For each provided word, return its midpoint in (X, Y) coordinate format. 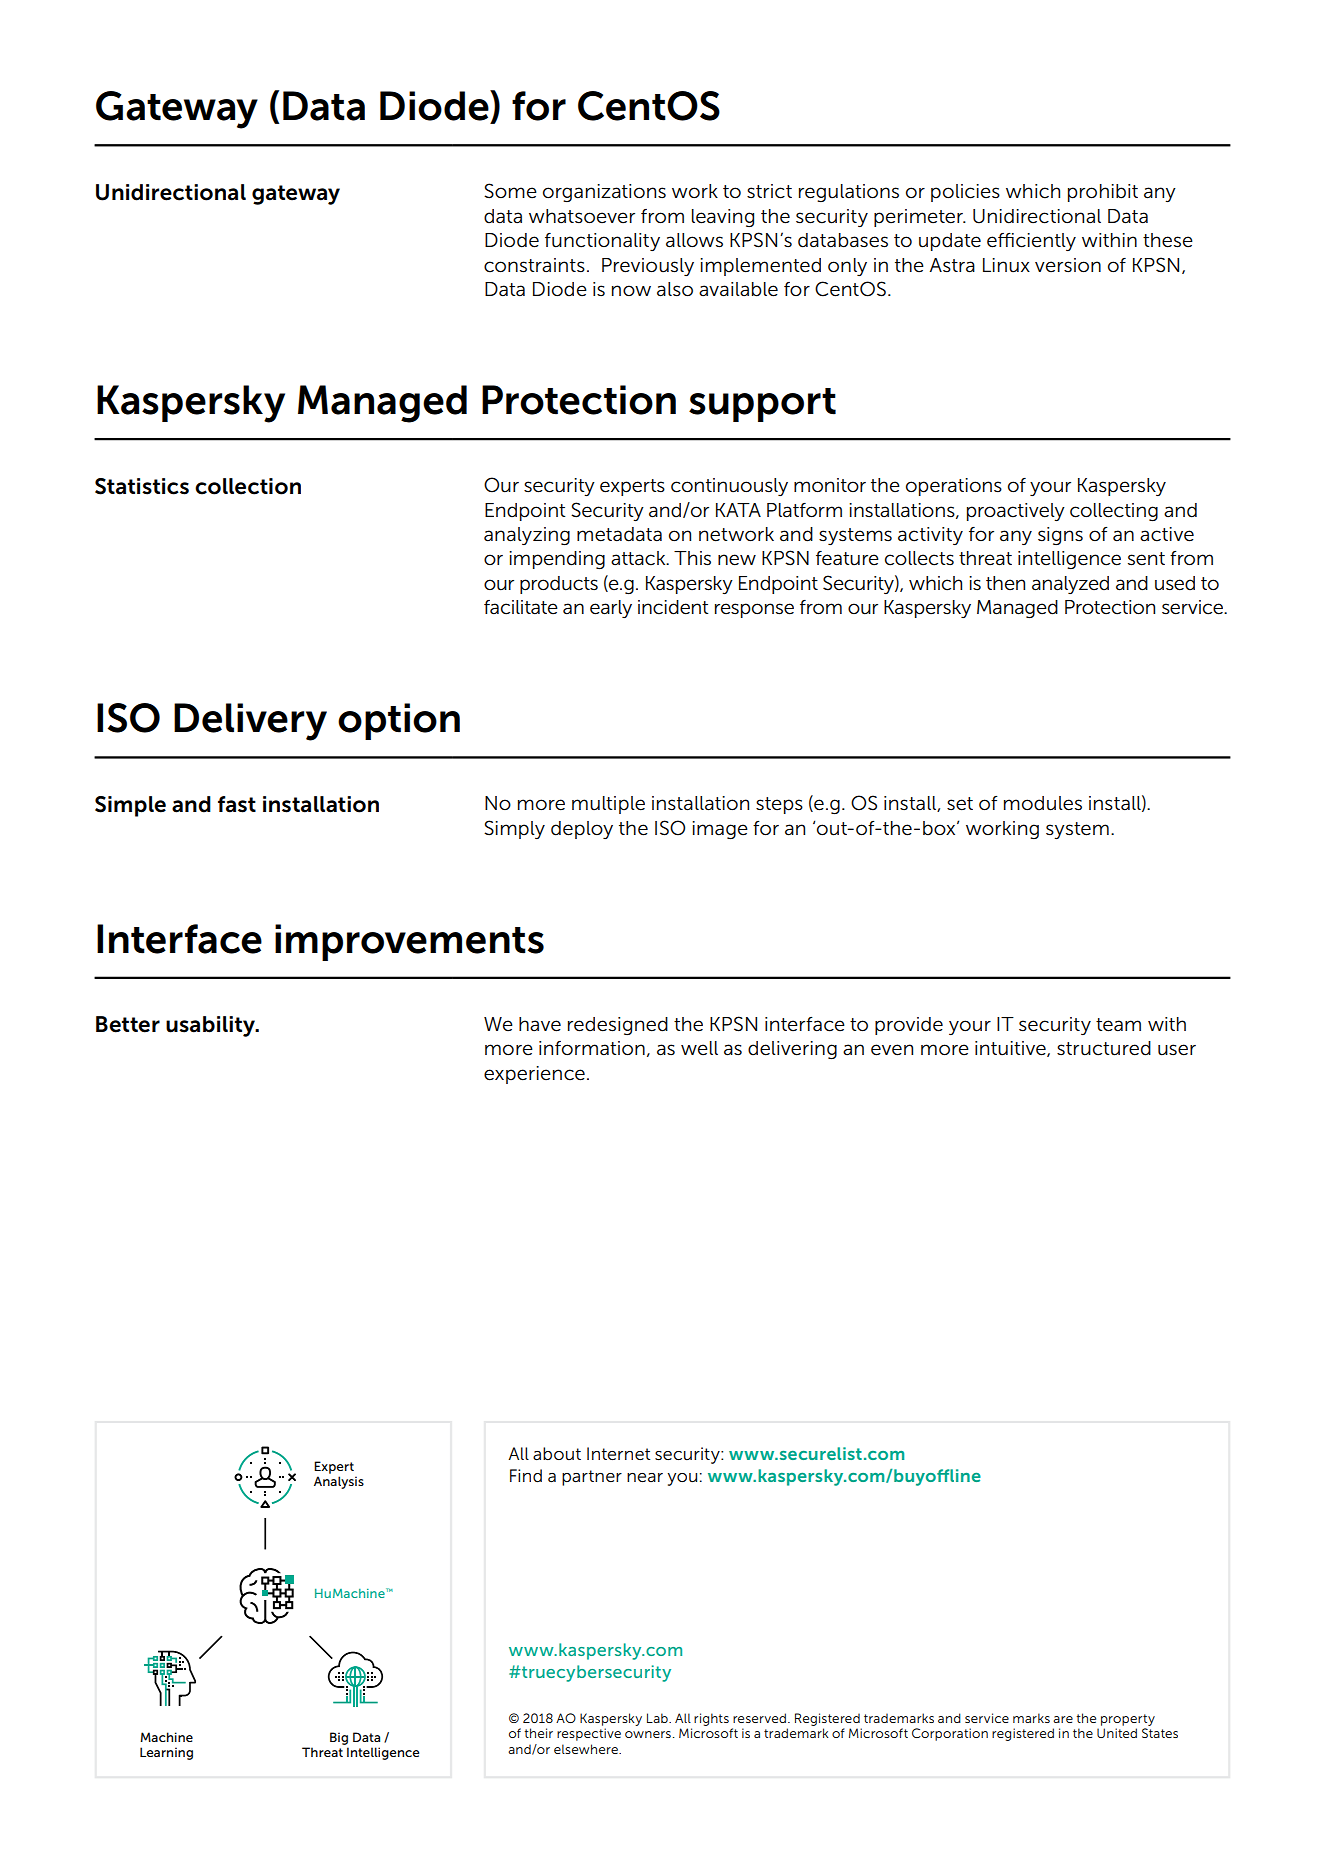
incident (673, 607)
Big (339, 1738)
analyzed (1070, 585)
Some (510, 191)
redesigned (618, 1026)
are (1063, 1719)
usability (211, 1026)
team (1118, 1025)
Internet (618, 1453)
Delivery (250, 722)
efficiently (1031, 242)
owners (648, 1734)
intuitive (1011, 1049)
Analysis (339, 1482)
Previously (648, 267)
